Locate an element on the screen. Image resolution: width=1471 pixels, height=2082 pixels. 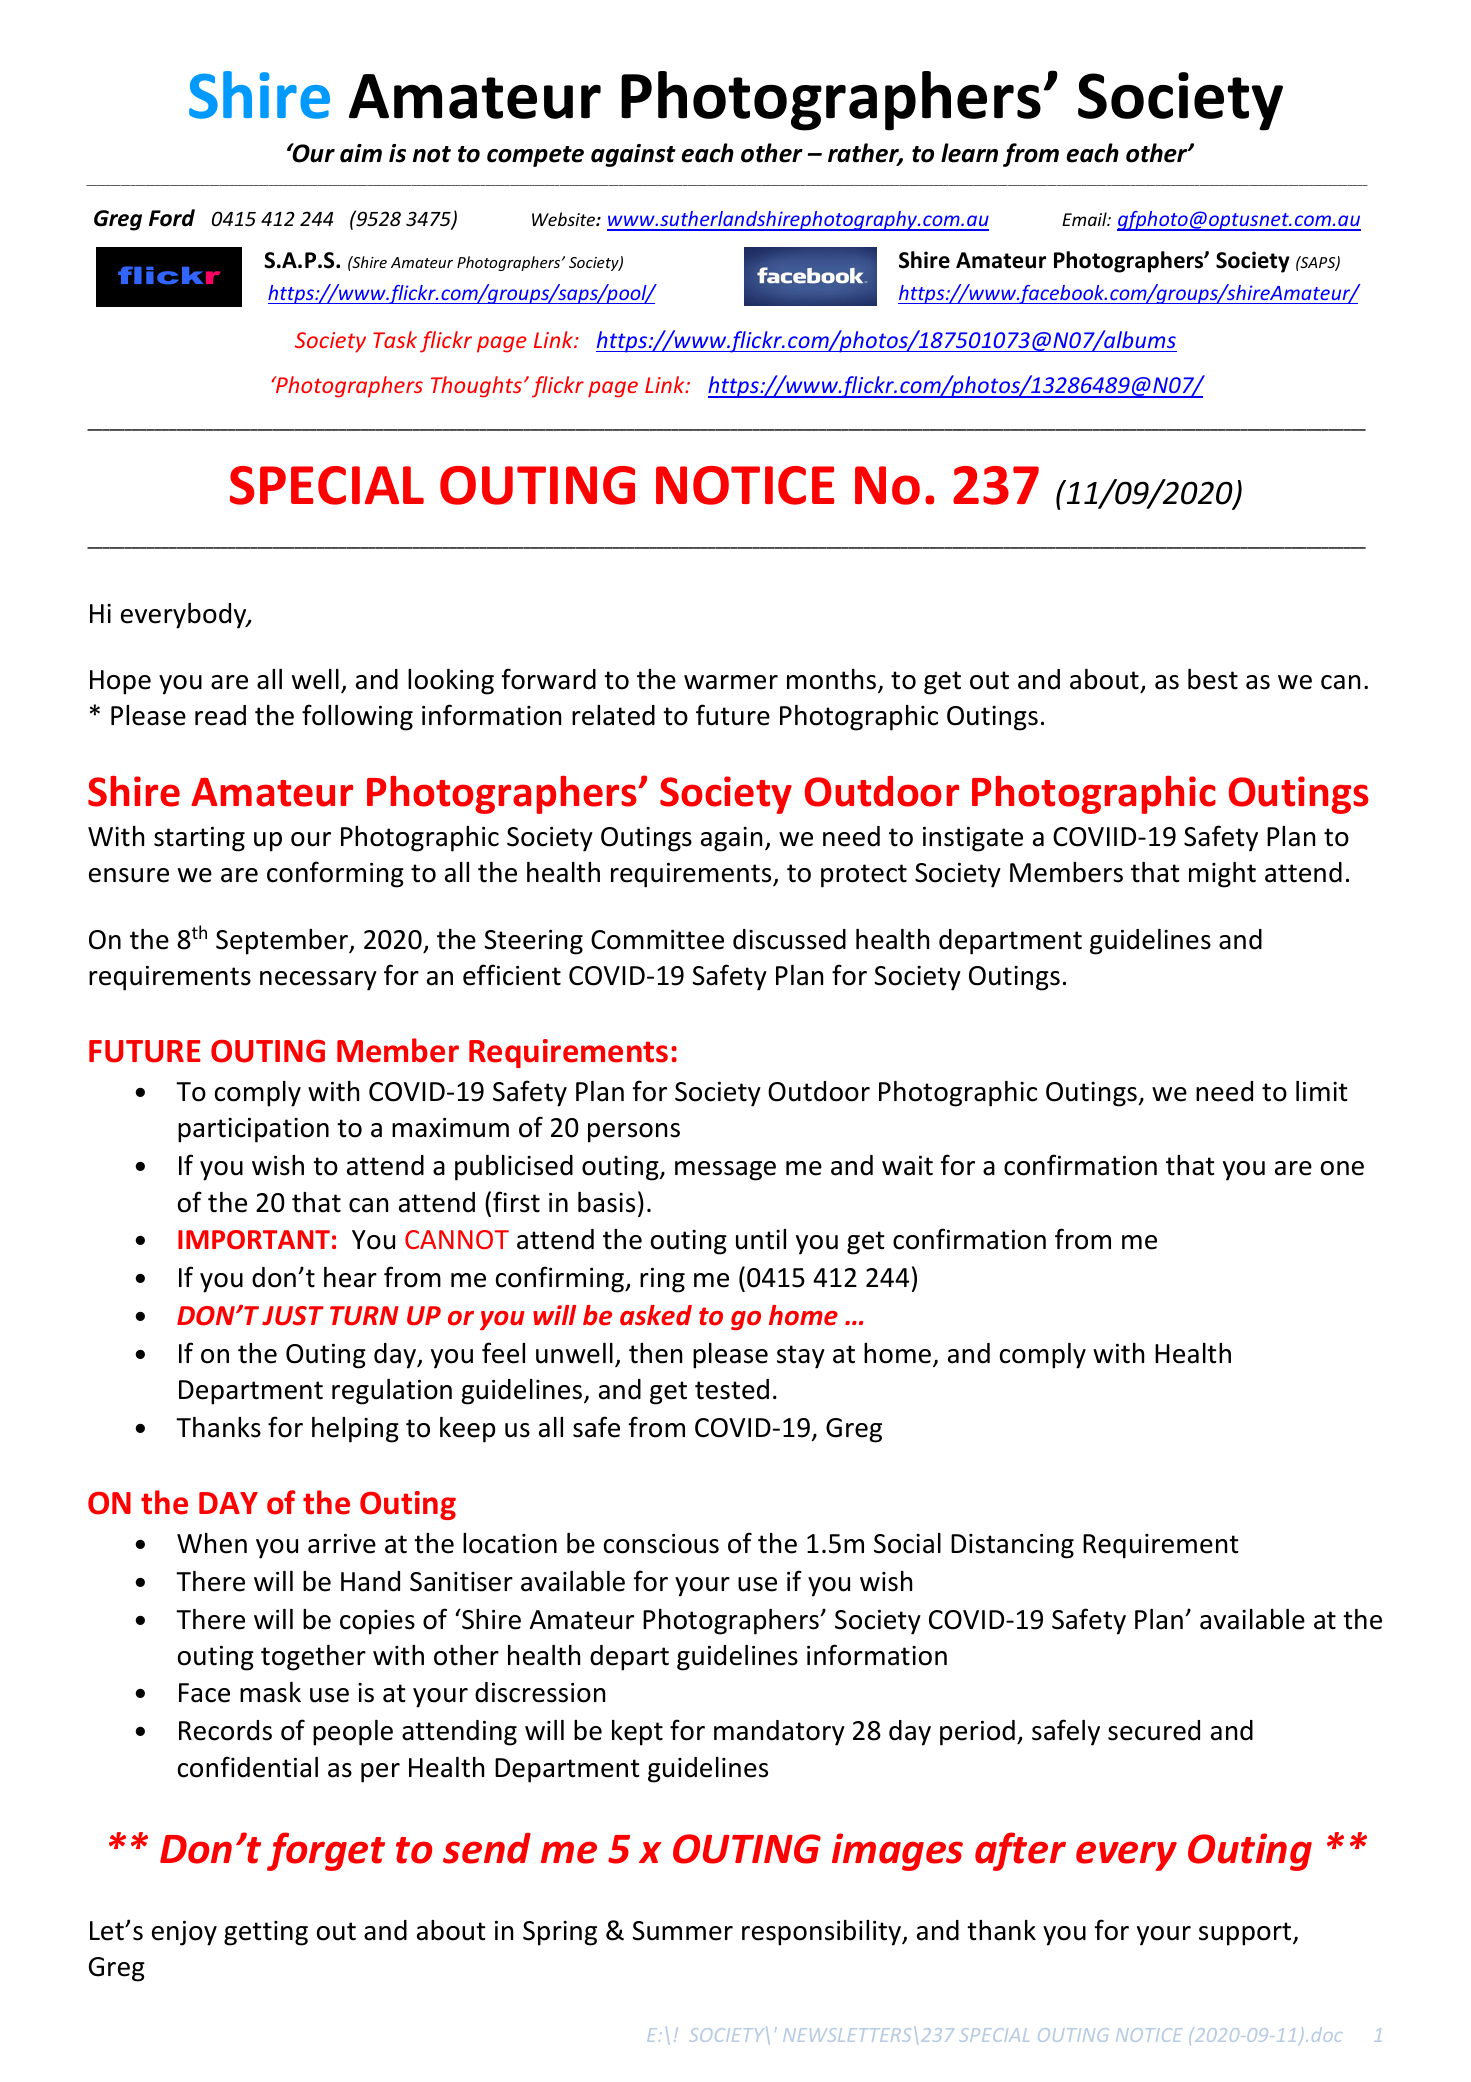
forget is located at coordinates (326, 1851).
